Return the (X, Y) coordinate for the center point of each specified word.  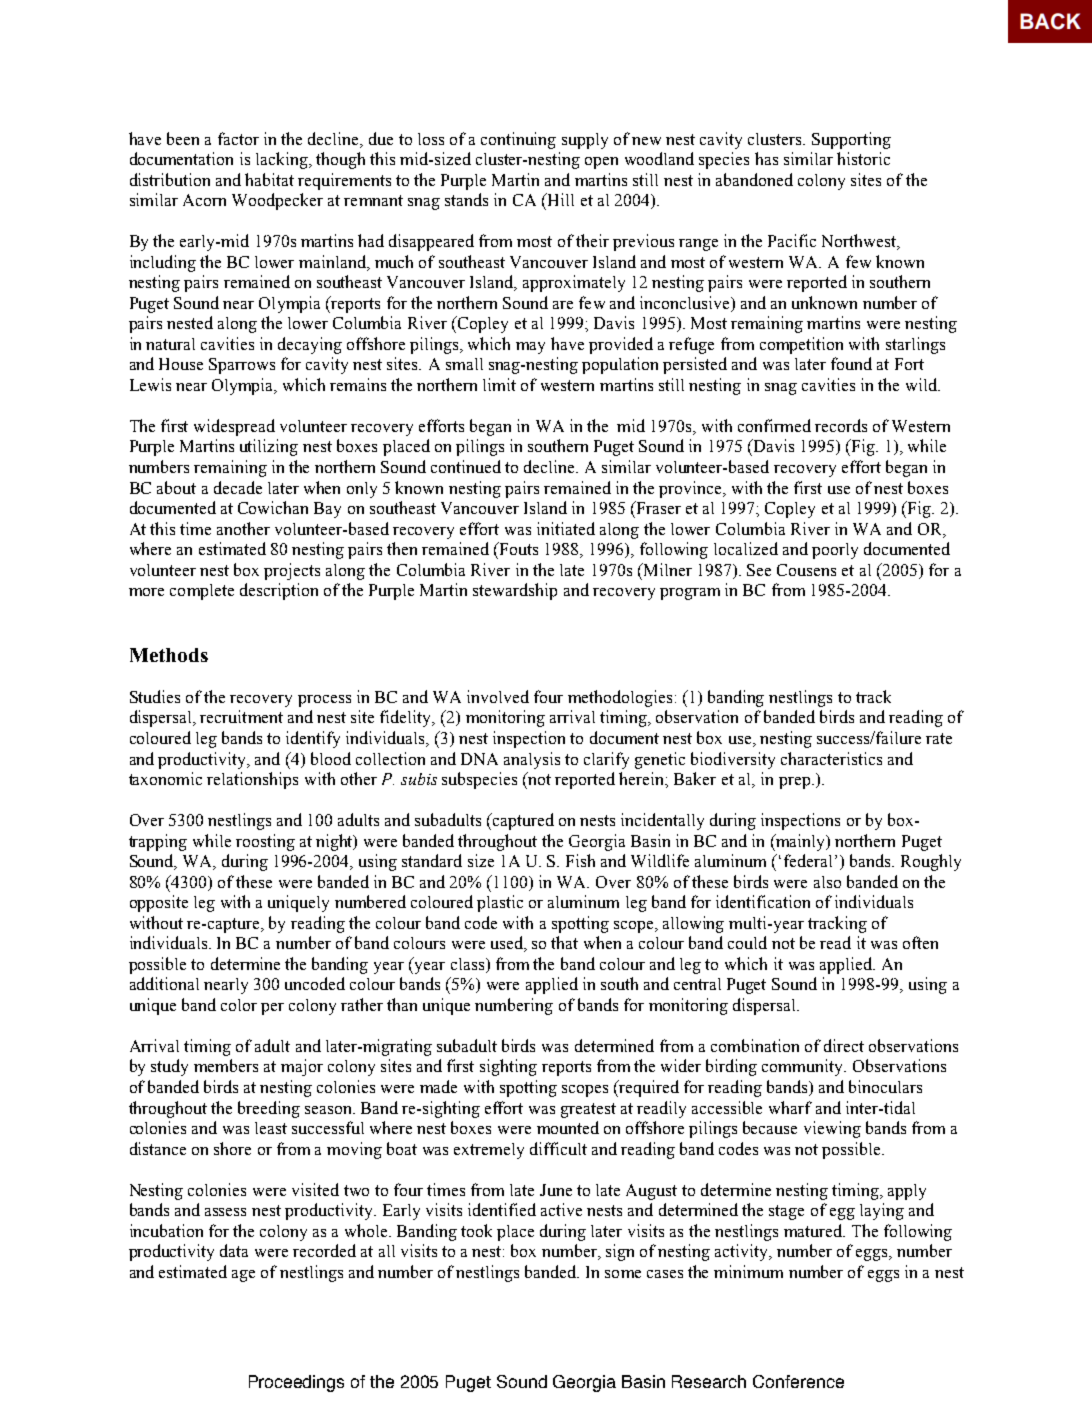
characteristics (831, 758)
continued (466, 466)
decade (238, 487)
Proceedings (296, 1383)
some (623, 1274)
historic (863, 158)
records (841, 425)
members (226, 1065)
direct (844, 1045)
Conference (798, 1381)
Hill (559, 199)
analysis (532, 760)
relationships (252, 780)
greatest (588, 1110)
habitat (269, 179)
